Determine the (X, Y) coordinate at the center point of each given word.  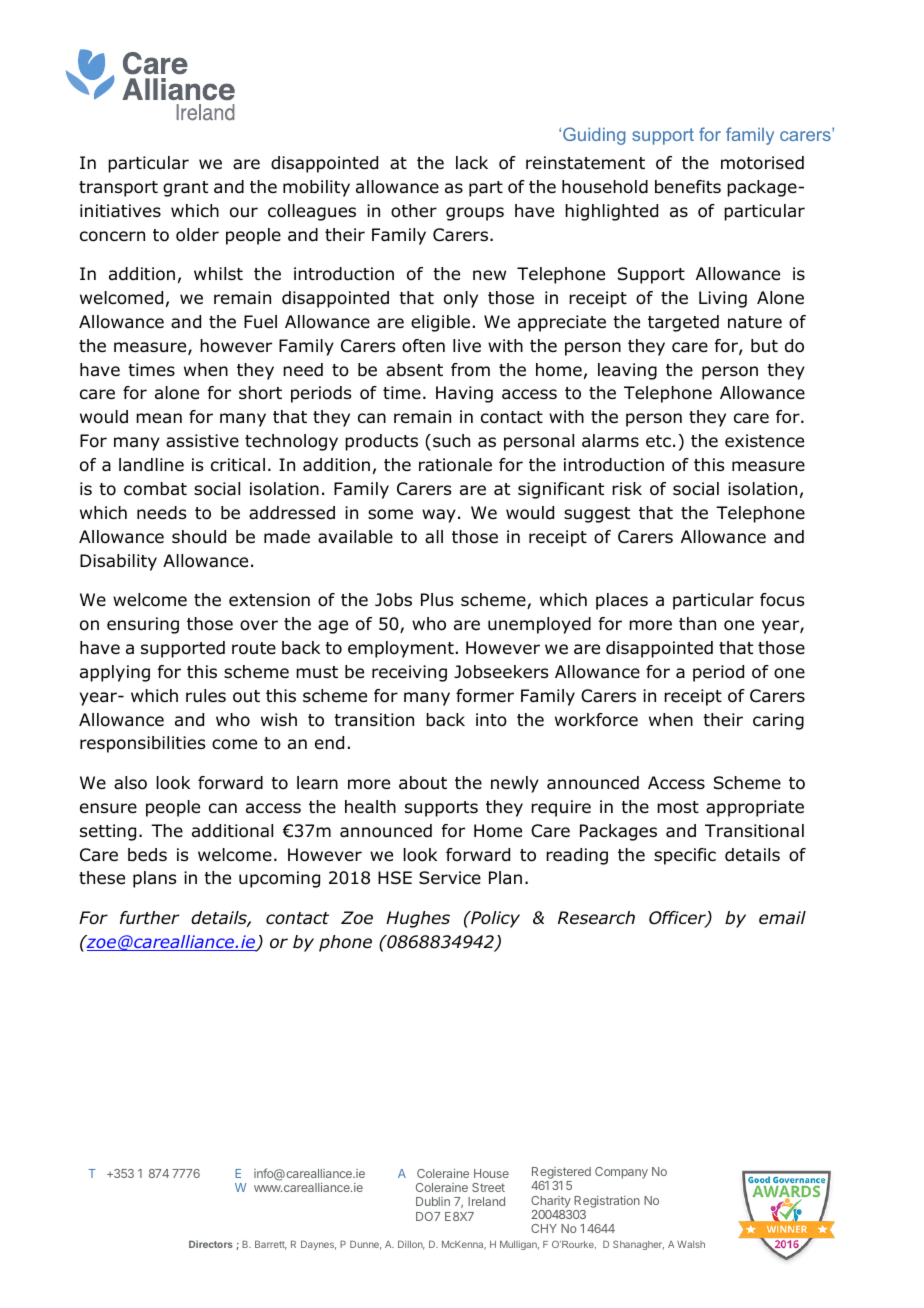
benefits (688, 187)
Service (450, 878)
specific (685, 856)
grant (185, 189)
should (199, 537)
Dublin (433, 1201)
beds (147, 855)
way (439, 516)
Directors (211, 1244)
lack (472, 162)
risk (627, 488)
